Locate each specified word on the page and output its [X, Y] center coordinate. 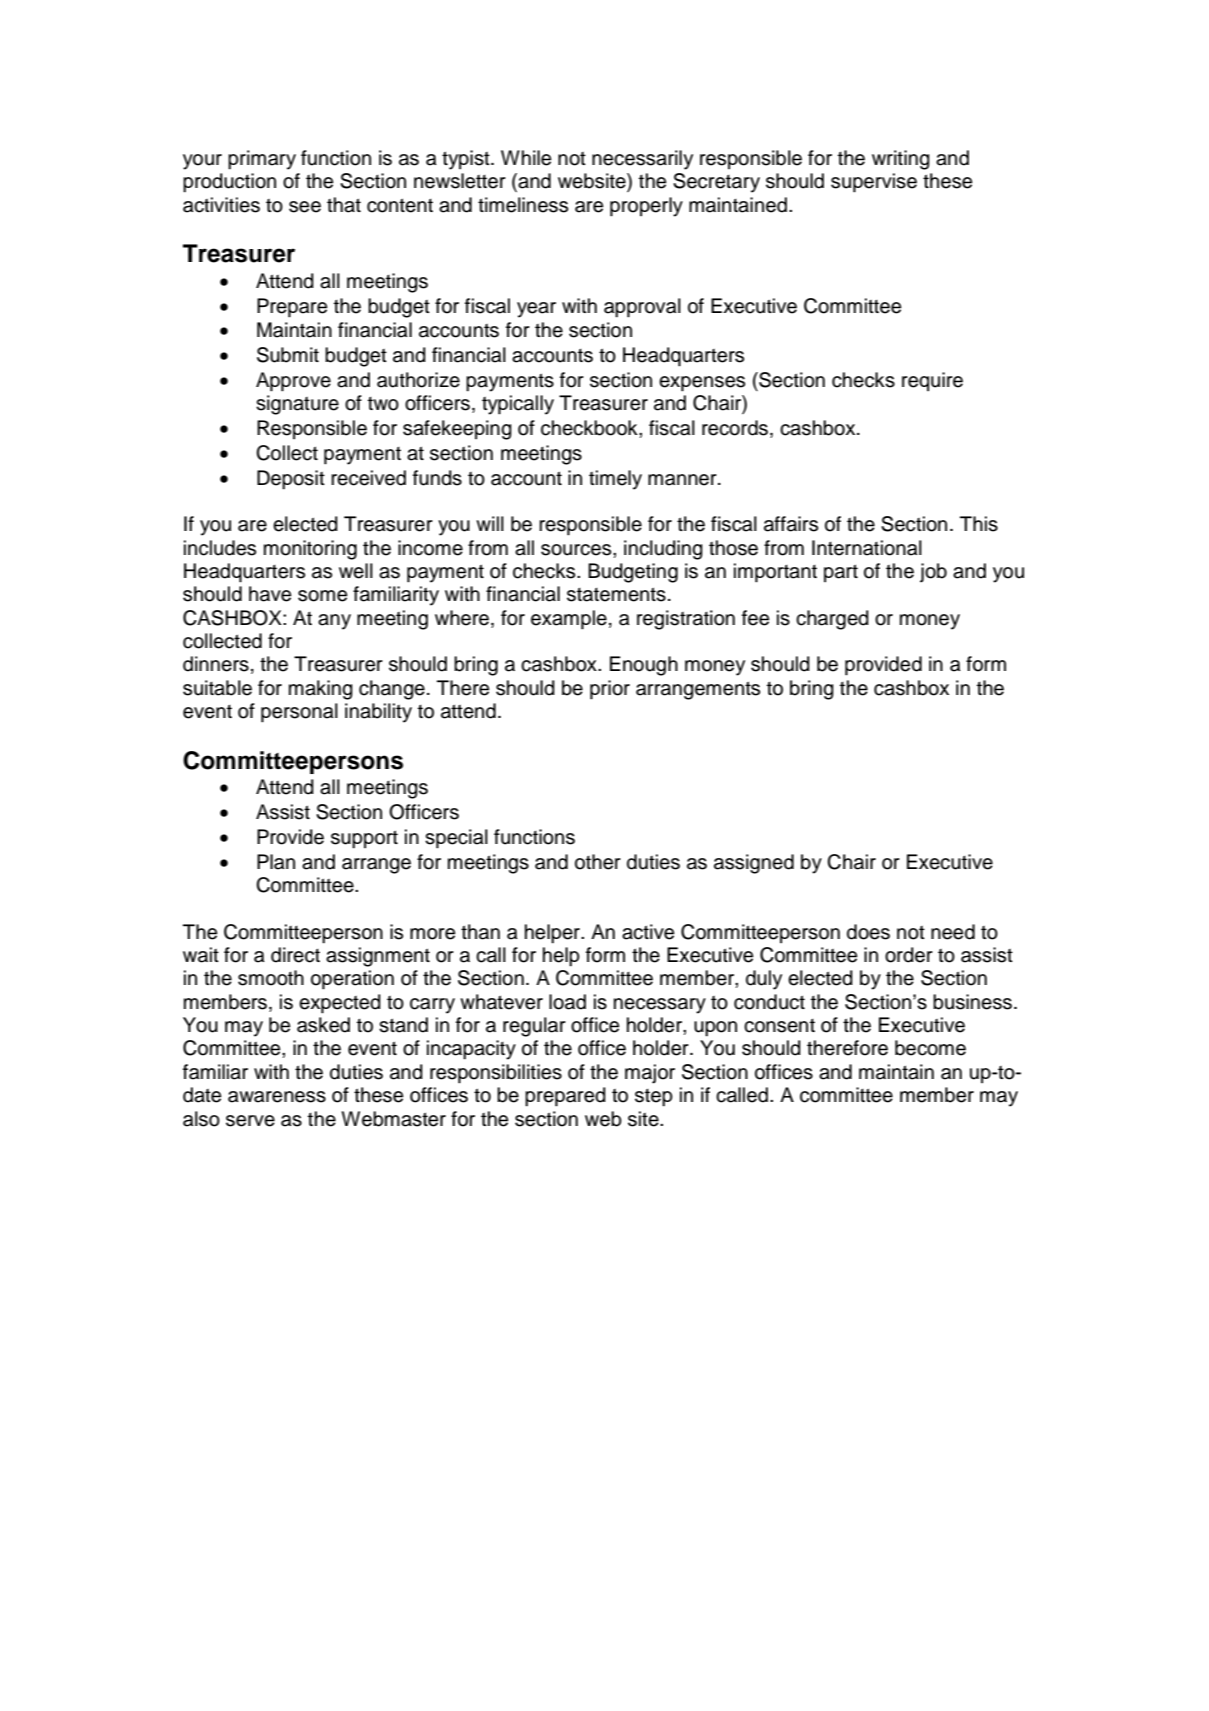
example [569, 620]
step [654, 1098]
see [305, 207]
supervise [874, 183]
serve [250, 1121]
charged [832, 620]
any [334, 622]
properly [646, 207]
